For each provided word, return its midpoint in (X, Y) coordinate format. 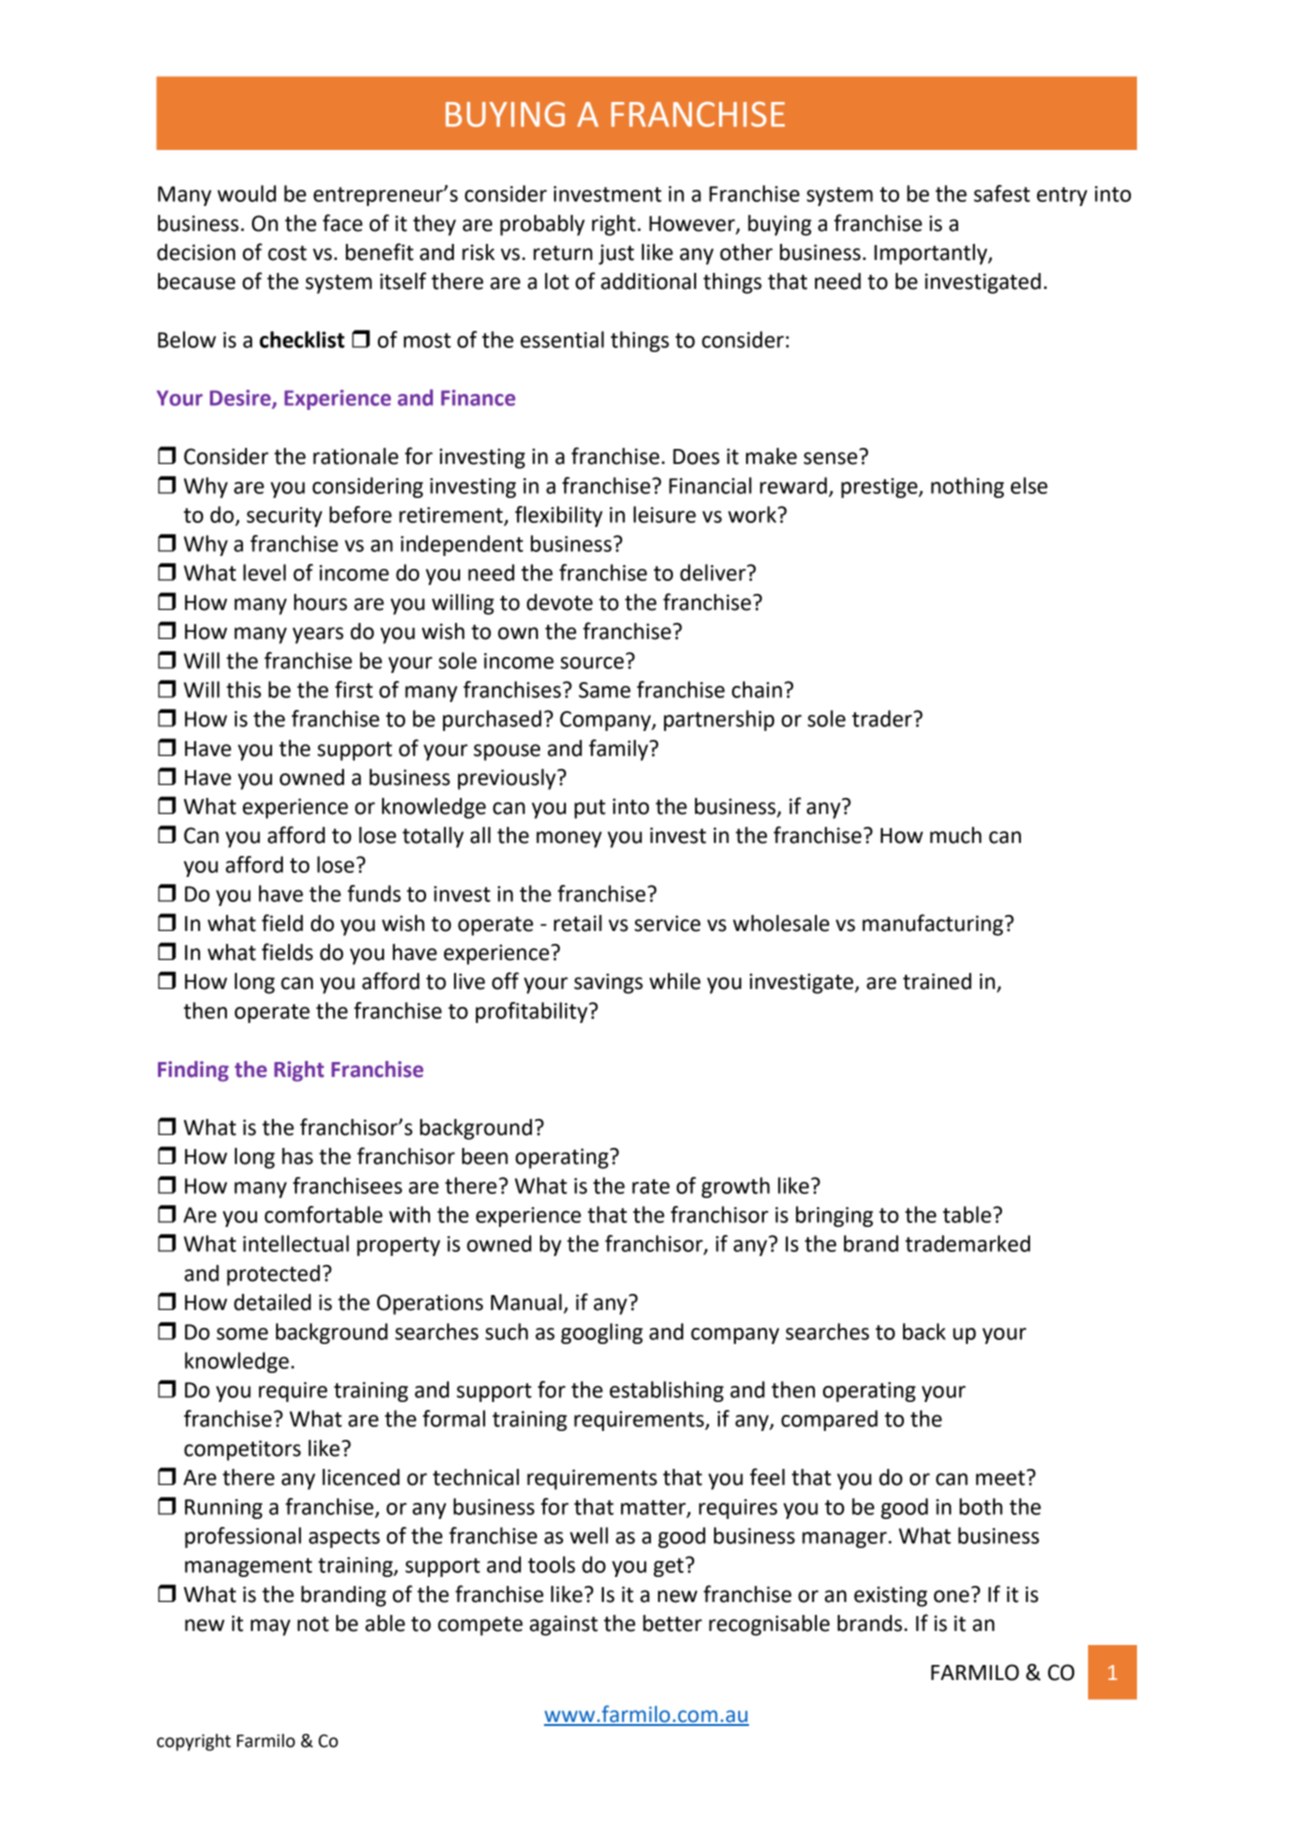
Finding (193, 1071)
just (616, 254)
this (243, 689)
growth (735, 1187)
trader (882, 718)
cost (287, 253)
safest (1002, 193)
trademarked (967, 1243)
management (248, 1567)
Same (605, 690)
